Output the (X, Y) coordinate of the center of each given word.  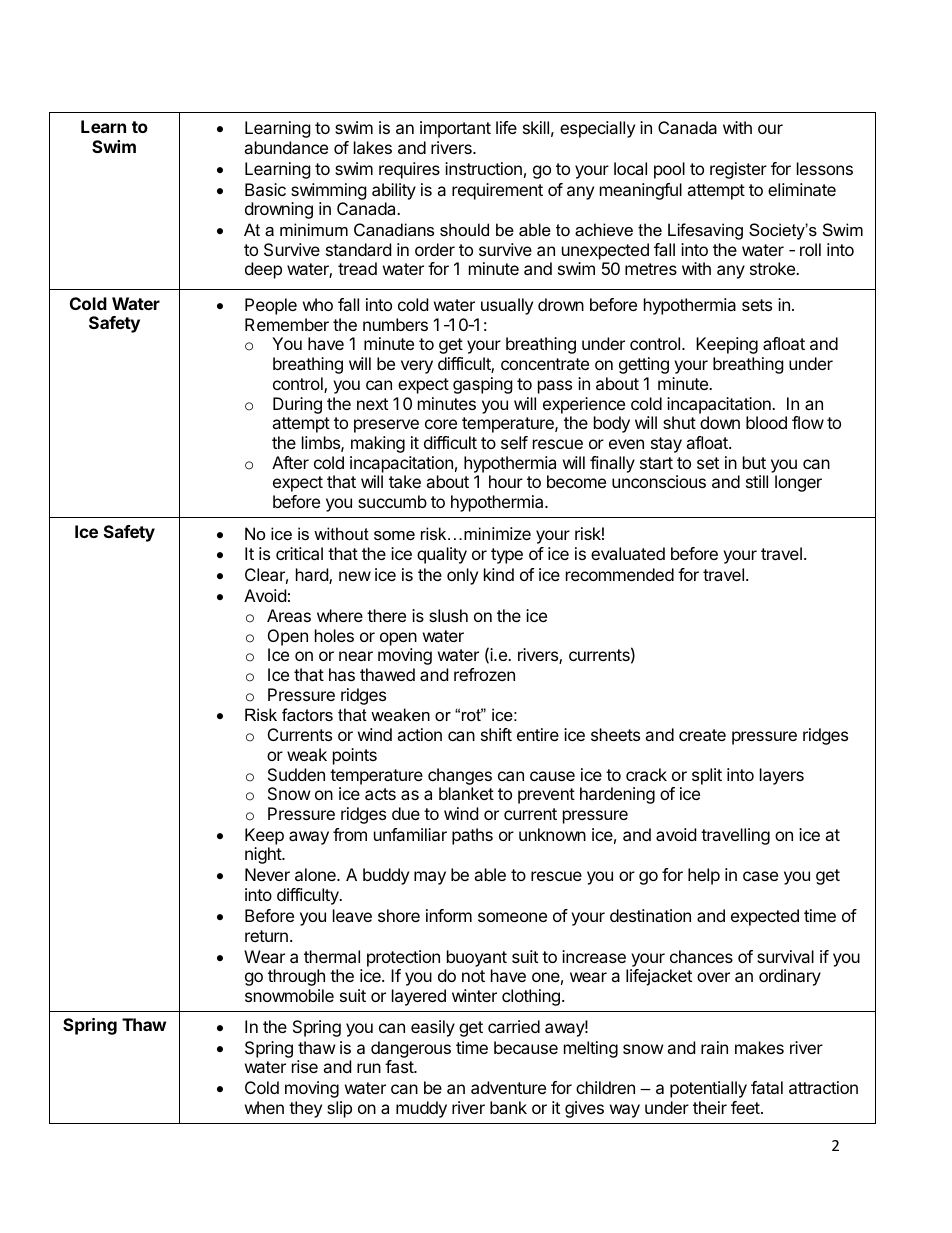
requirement (497, 191)
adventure (508, 1087)
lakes (373, 147)
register (738, 170)
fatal (767, 1087)
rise (305, 1066)
